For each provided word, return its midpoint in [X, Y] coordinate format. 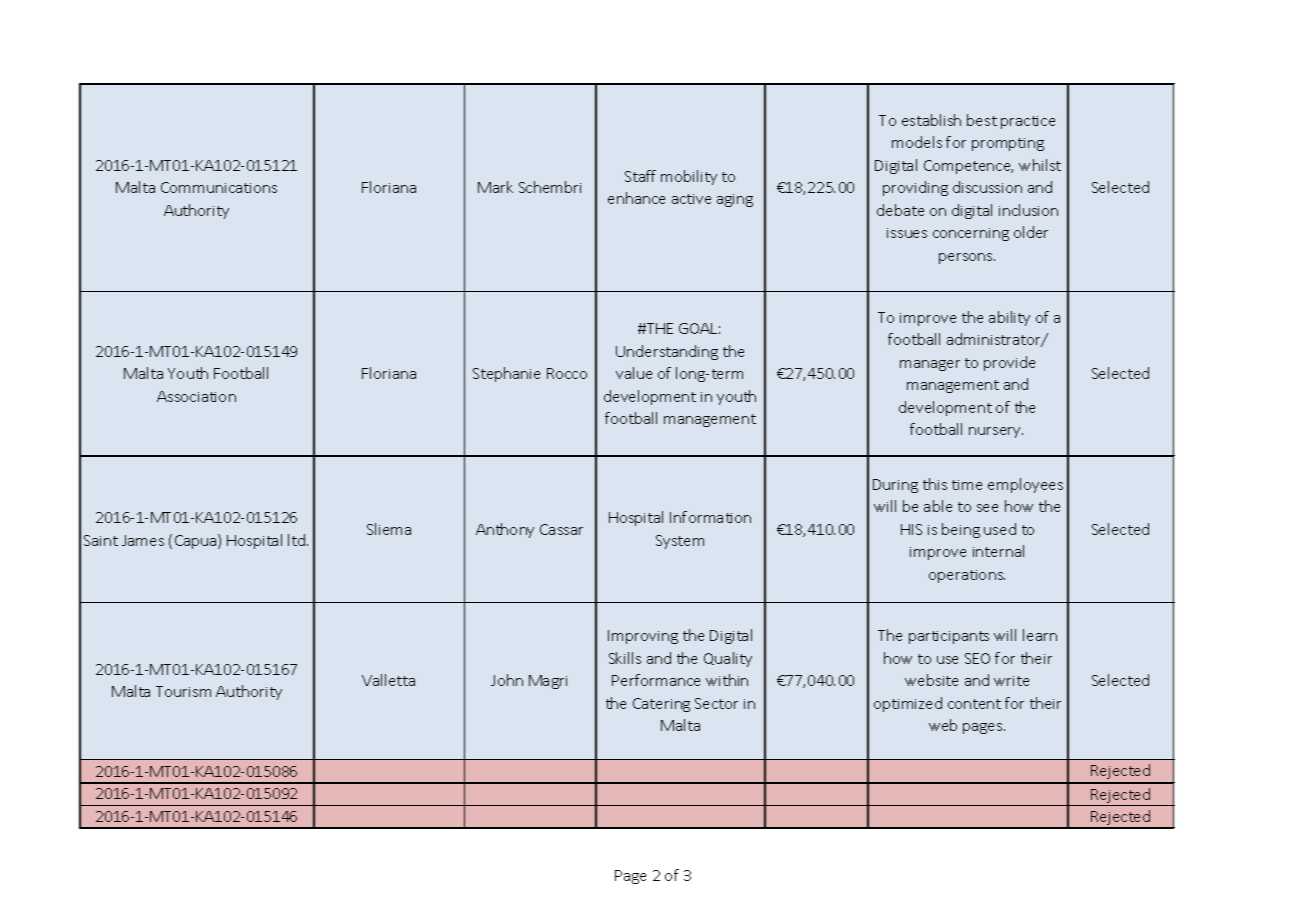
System [680, 542]
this [935, 484]
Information [710, 517]
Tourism [183, 691]
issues [907, 233]
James [143, 540]
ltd [298, 540]
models [917, 142]
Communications [219, 187]
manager [930, 365]
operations [967, 576]
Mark [495, 187]
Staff [640, 176]
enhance [636, 198]
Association [196, 396]
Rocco [567, 373]
